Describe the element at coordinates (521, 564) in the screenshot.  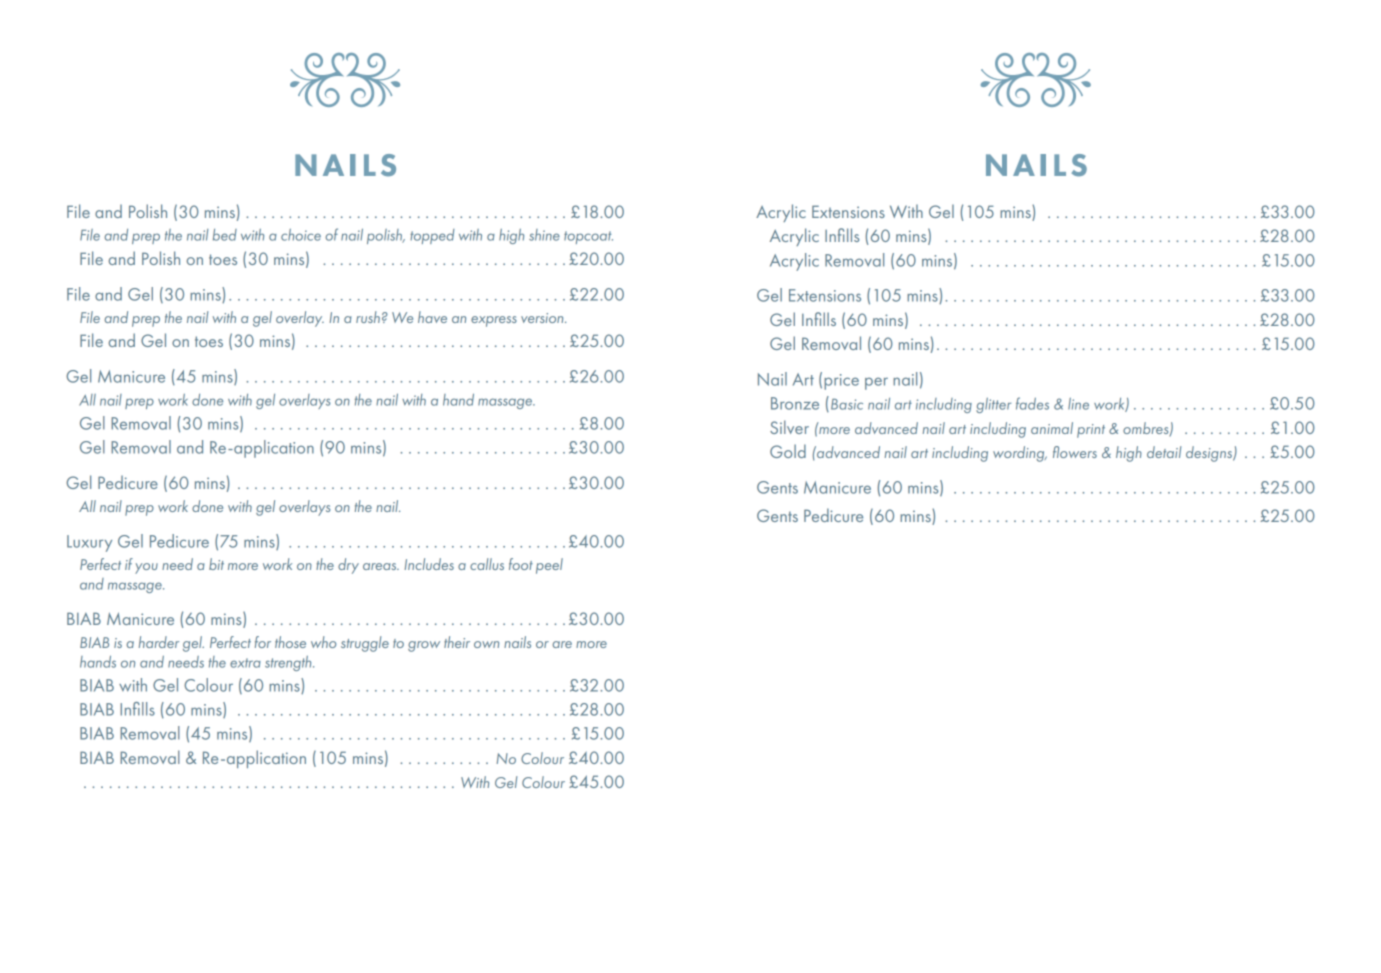
I see `foot` at that location.
